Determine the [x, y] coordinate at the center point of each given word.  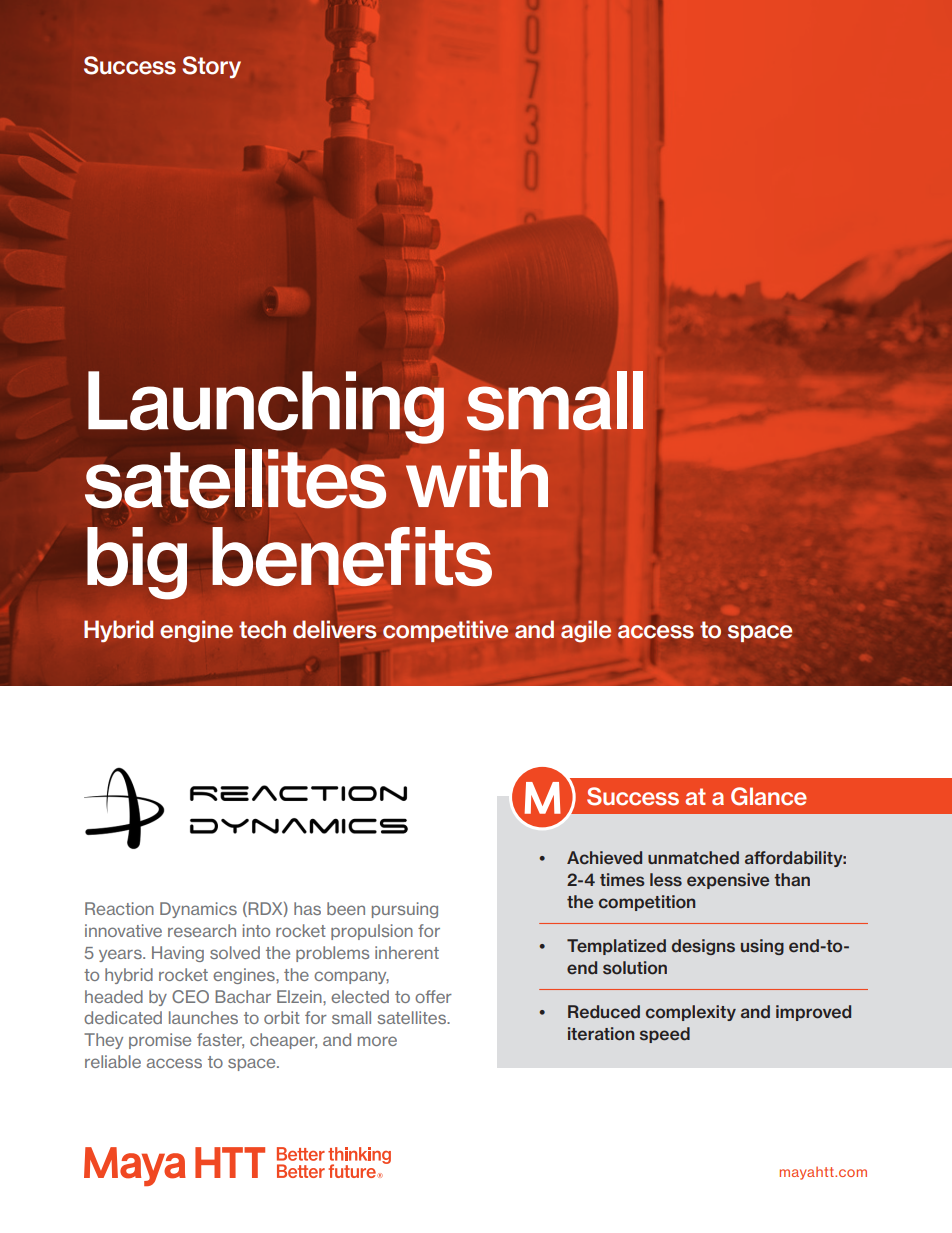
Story [211, 67]
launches [203, 1017]
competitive [445, 631]
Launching [266, 407]
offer [433, 996]
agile [586, 631]
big [137, 563]
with [477, 478]
